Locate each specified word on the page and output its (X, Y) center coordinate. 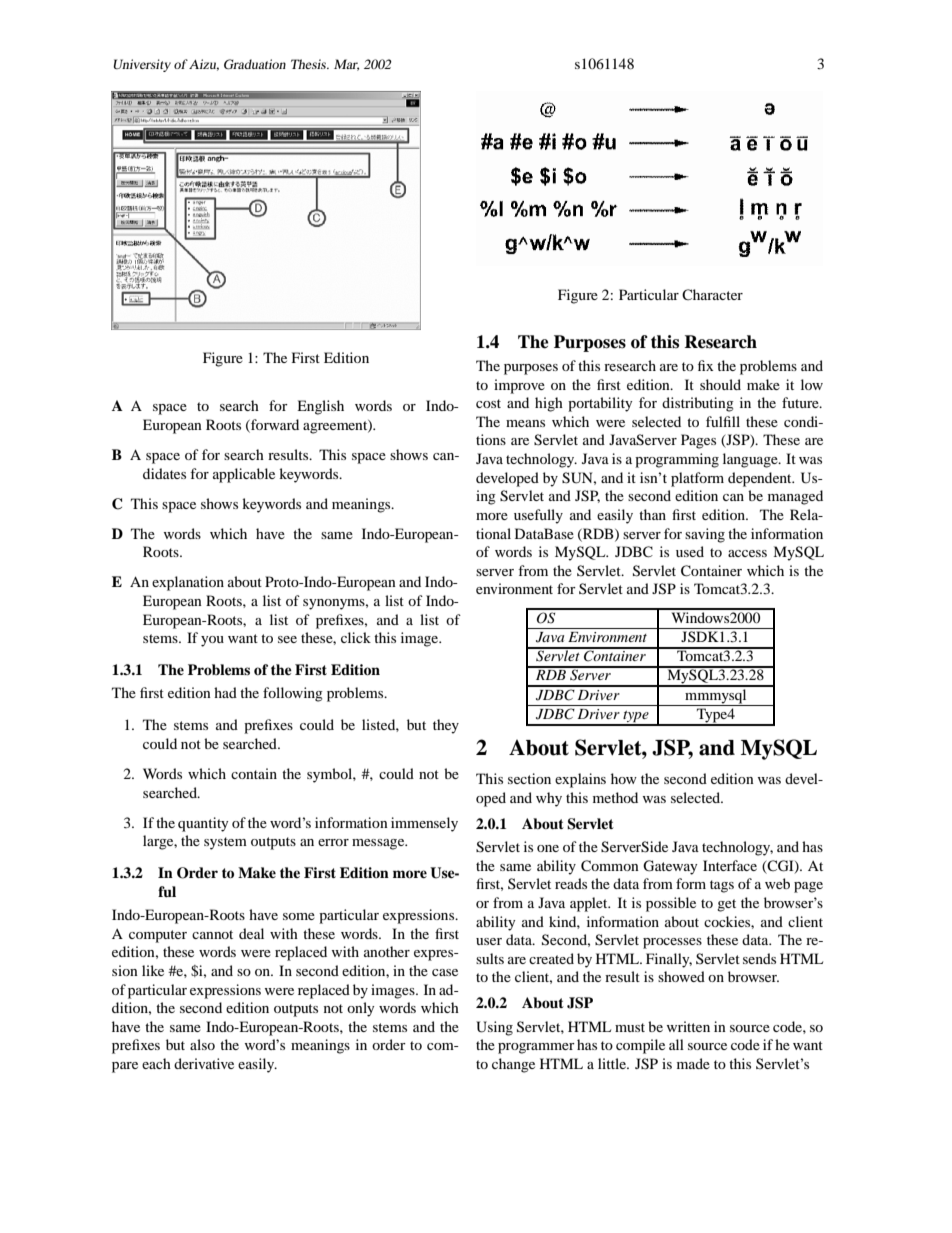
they (446, 726)
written (688, 1026)
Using (494, 1028)
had (225, 692)
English (320, 407)
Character (712, 294)
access (747, 553)
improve (519, 386)
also (202, 1044)
